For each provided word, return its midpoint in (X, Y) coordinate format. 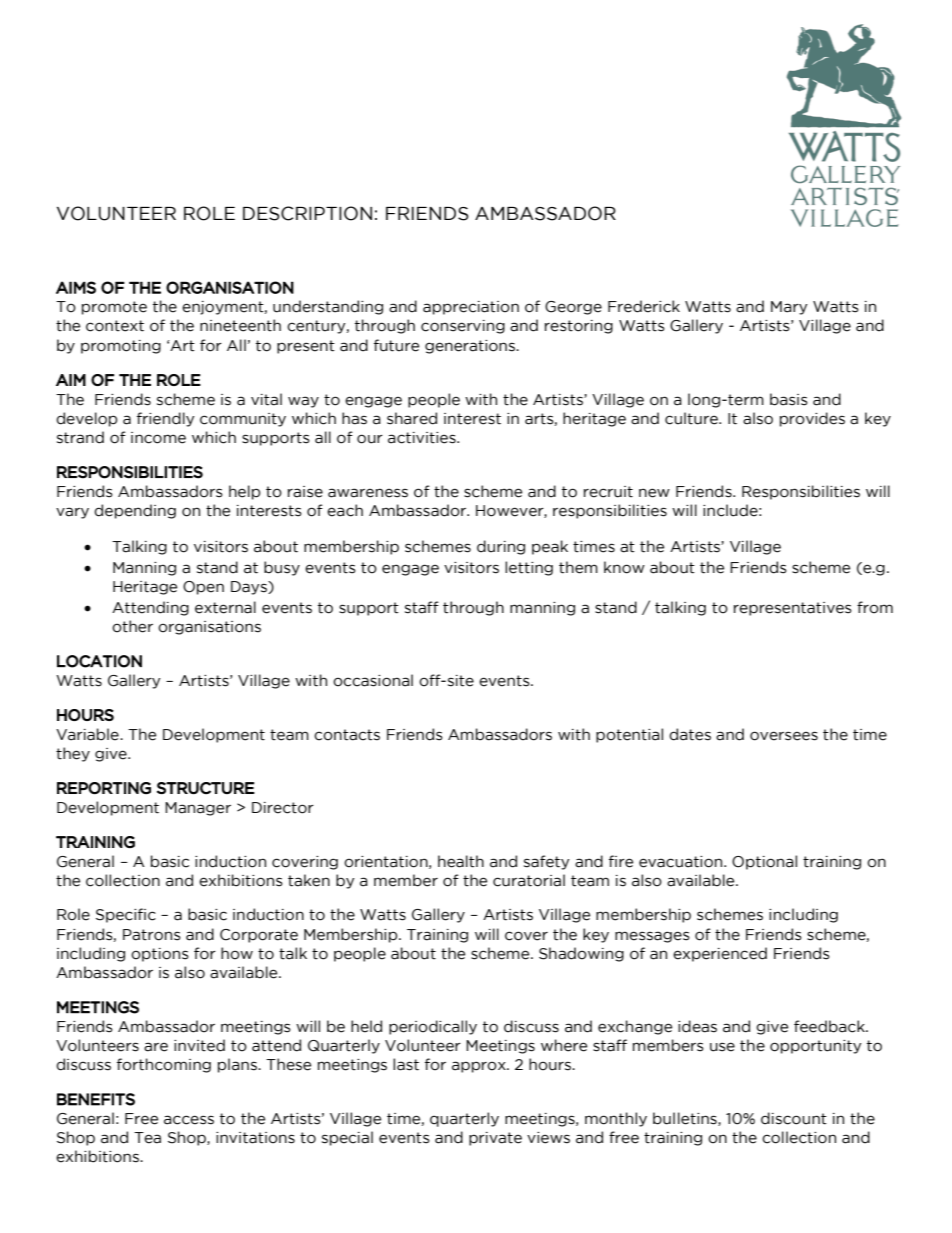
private (495, 1139)
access (189, 1120)
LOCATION (99, 661)
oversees (784, 736)
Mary (789, 308)
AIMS (76, 287)
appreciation (471, 308)
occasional (373, 680)
